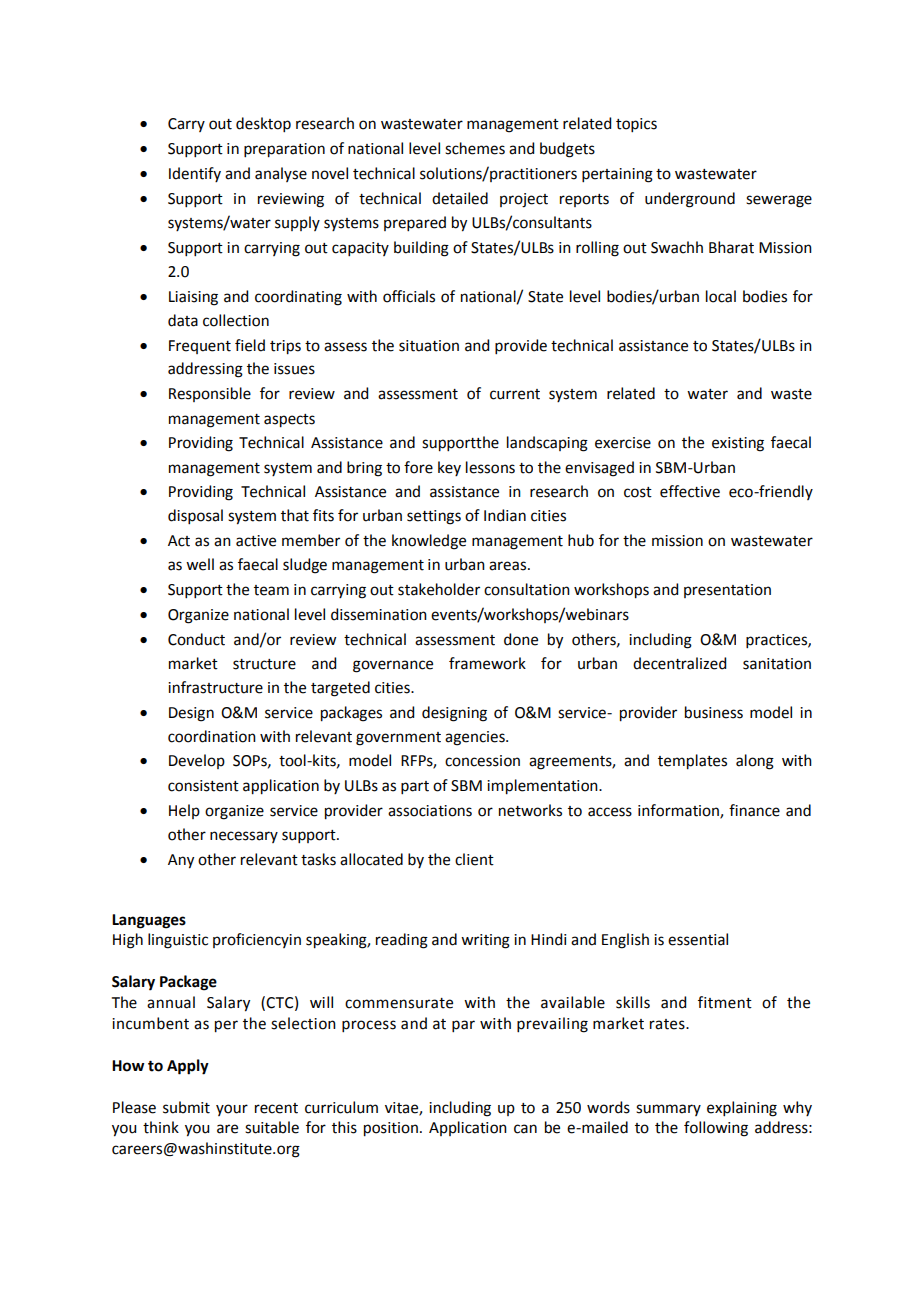 This page has width=924, height=1308. Describe the element at coordinates (449, 468) in the page. I see `key` at that location.
